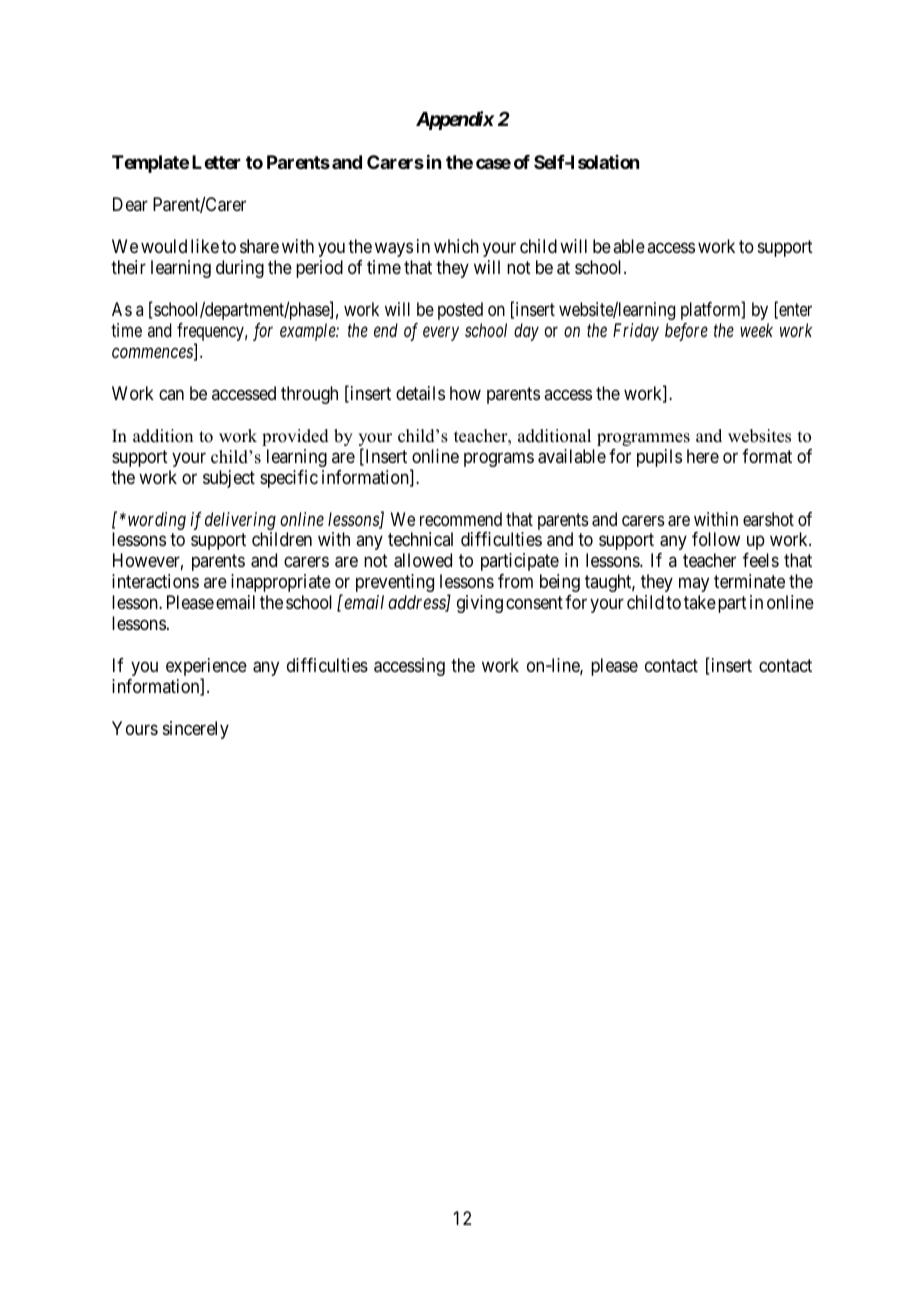  I want to click on Appendix, so click(455, 120).
